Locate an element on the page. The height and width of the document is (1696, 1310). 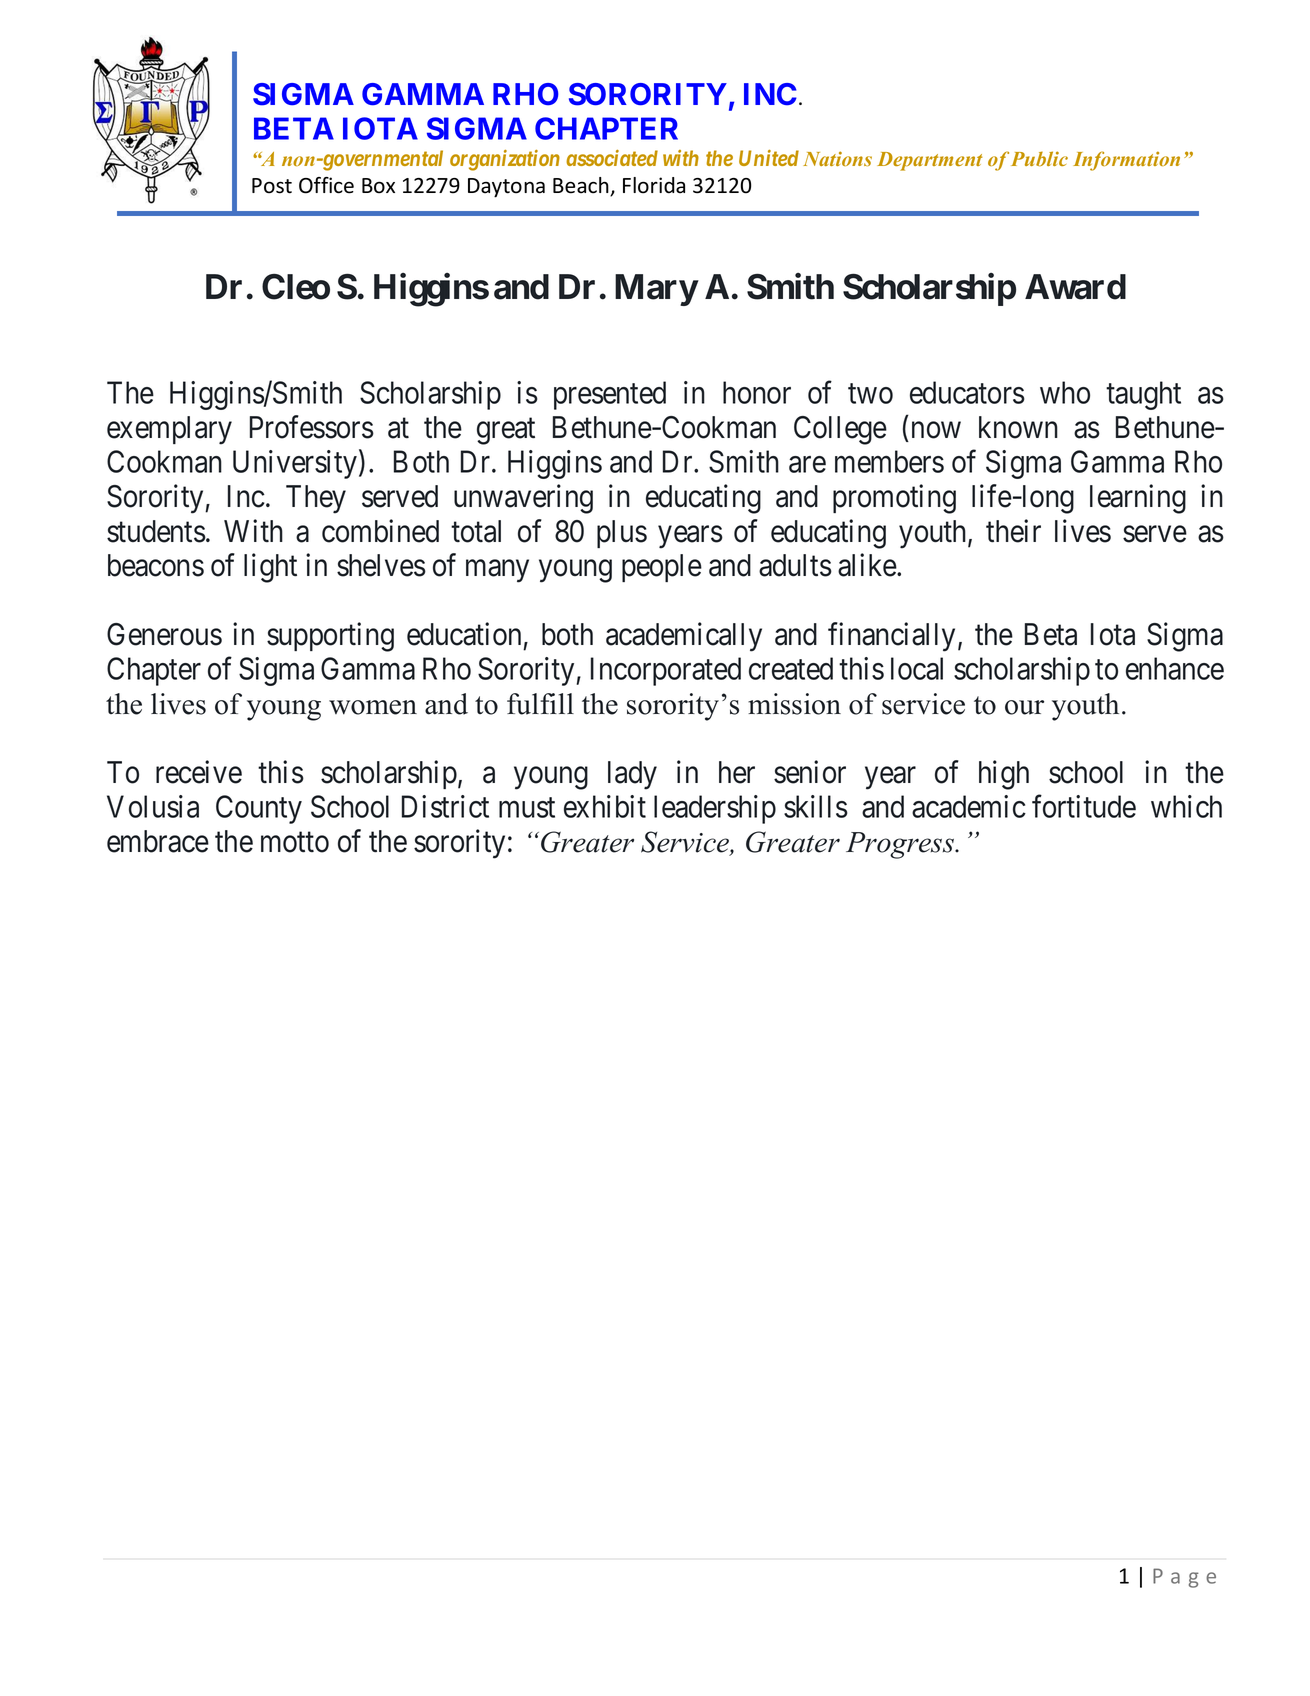
fortitude is located at coordinates (1084, 806).
